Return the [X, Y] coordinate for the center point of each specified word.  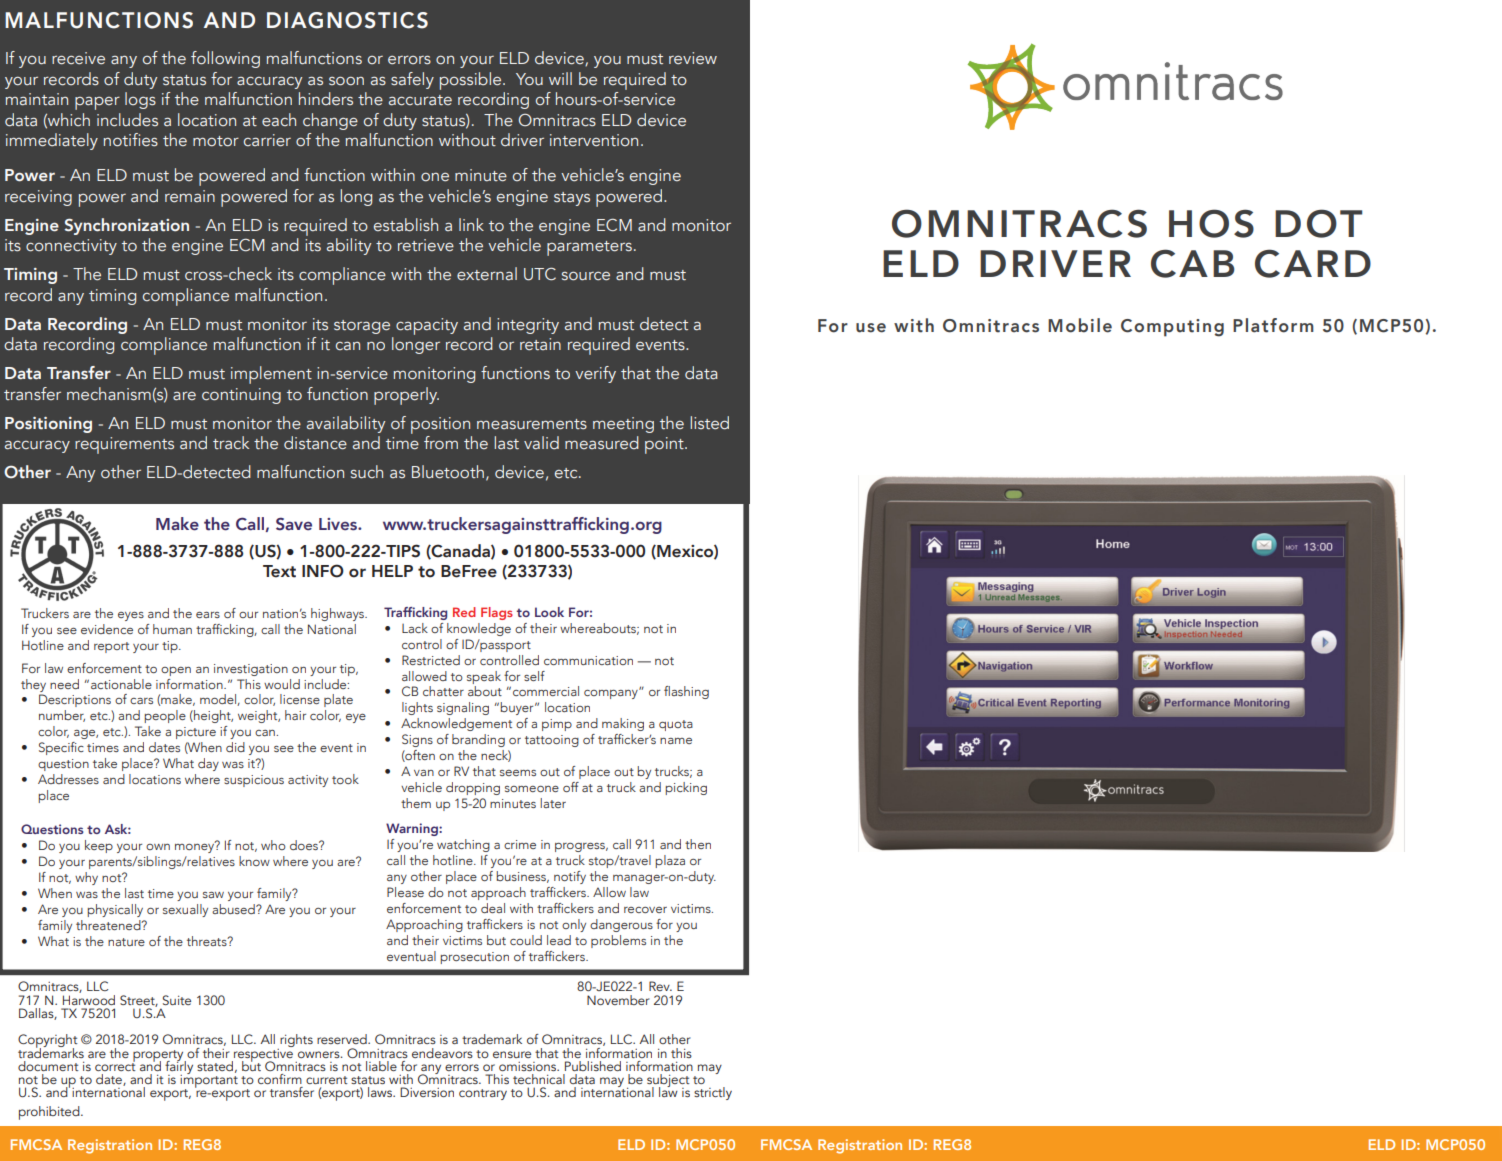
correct [115, 1065]
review [693, 58]
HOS [1211, 223]
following [225, 59]
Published [593, 1066]
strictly [713, 1093]
